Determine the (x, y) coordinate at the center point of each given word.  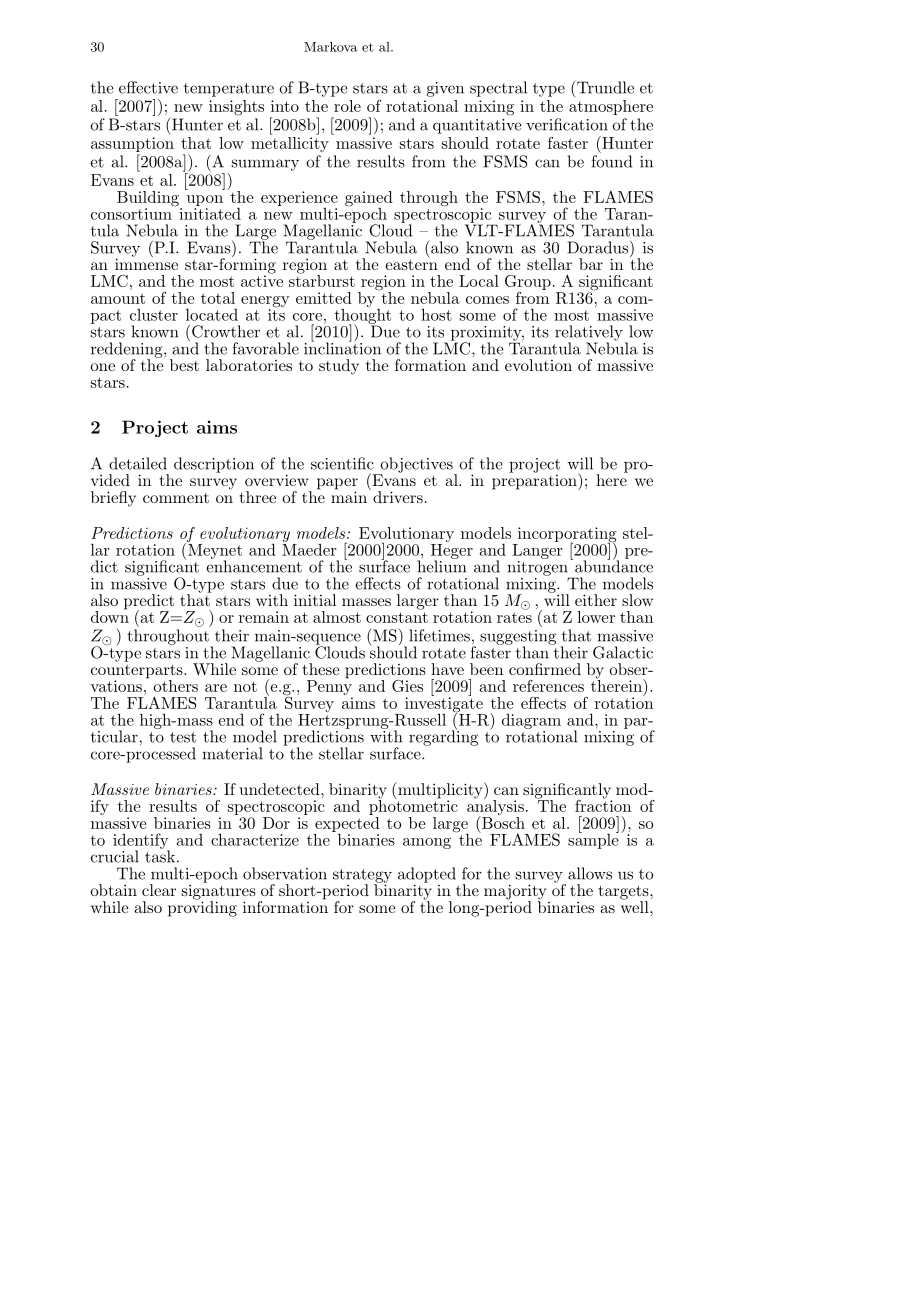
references (548, 686)
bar (591, 264)
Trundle (605, 87)
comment (176, 498)
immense (146, 263)
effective (148, 87)
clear (159, 890)
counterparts (138, 672)
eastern (411, 264)
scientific (342, 463)
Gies (407, 686)
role (347, 106)
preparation (535, 481)
